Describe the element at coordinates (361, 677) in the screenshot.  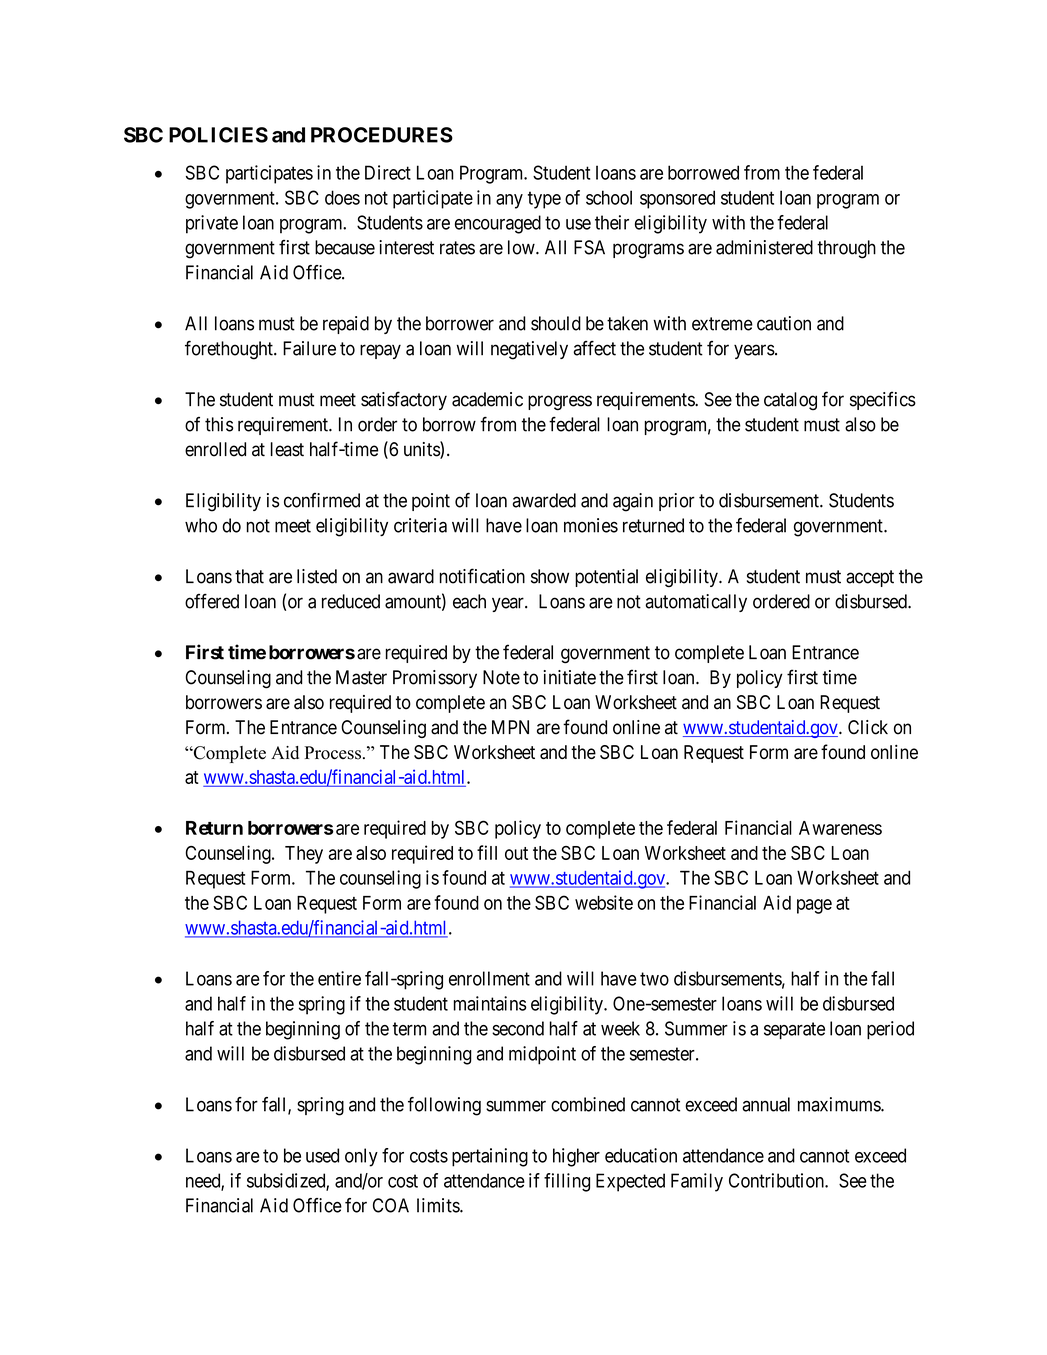
I see `Master` at that location.
